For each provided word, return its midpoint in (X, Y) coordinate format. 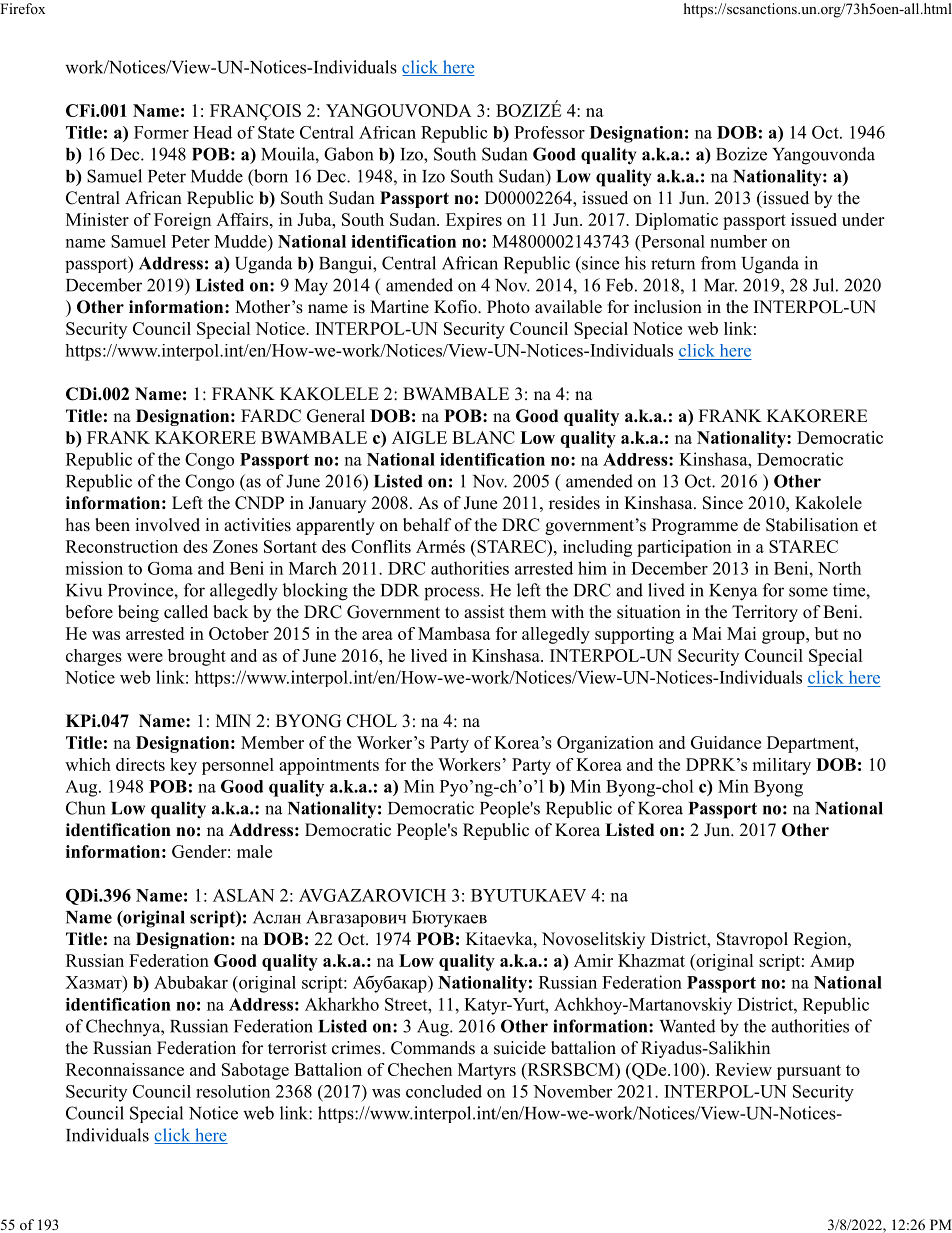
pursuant (809, 1072)
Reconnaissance (125, 1069)
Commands (433, 1048)
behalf (427, 525)
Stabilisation (812, 525)
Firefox (23, 8)
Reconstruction (122, 546)
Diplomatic (676, 221)
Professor (549, 132)
